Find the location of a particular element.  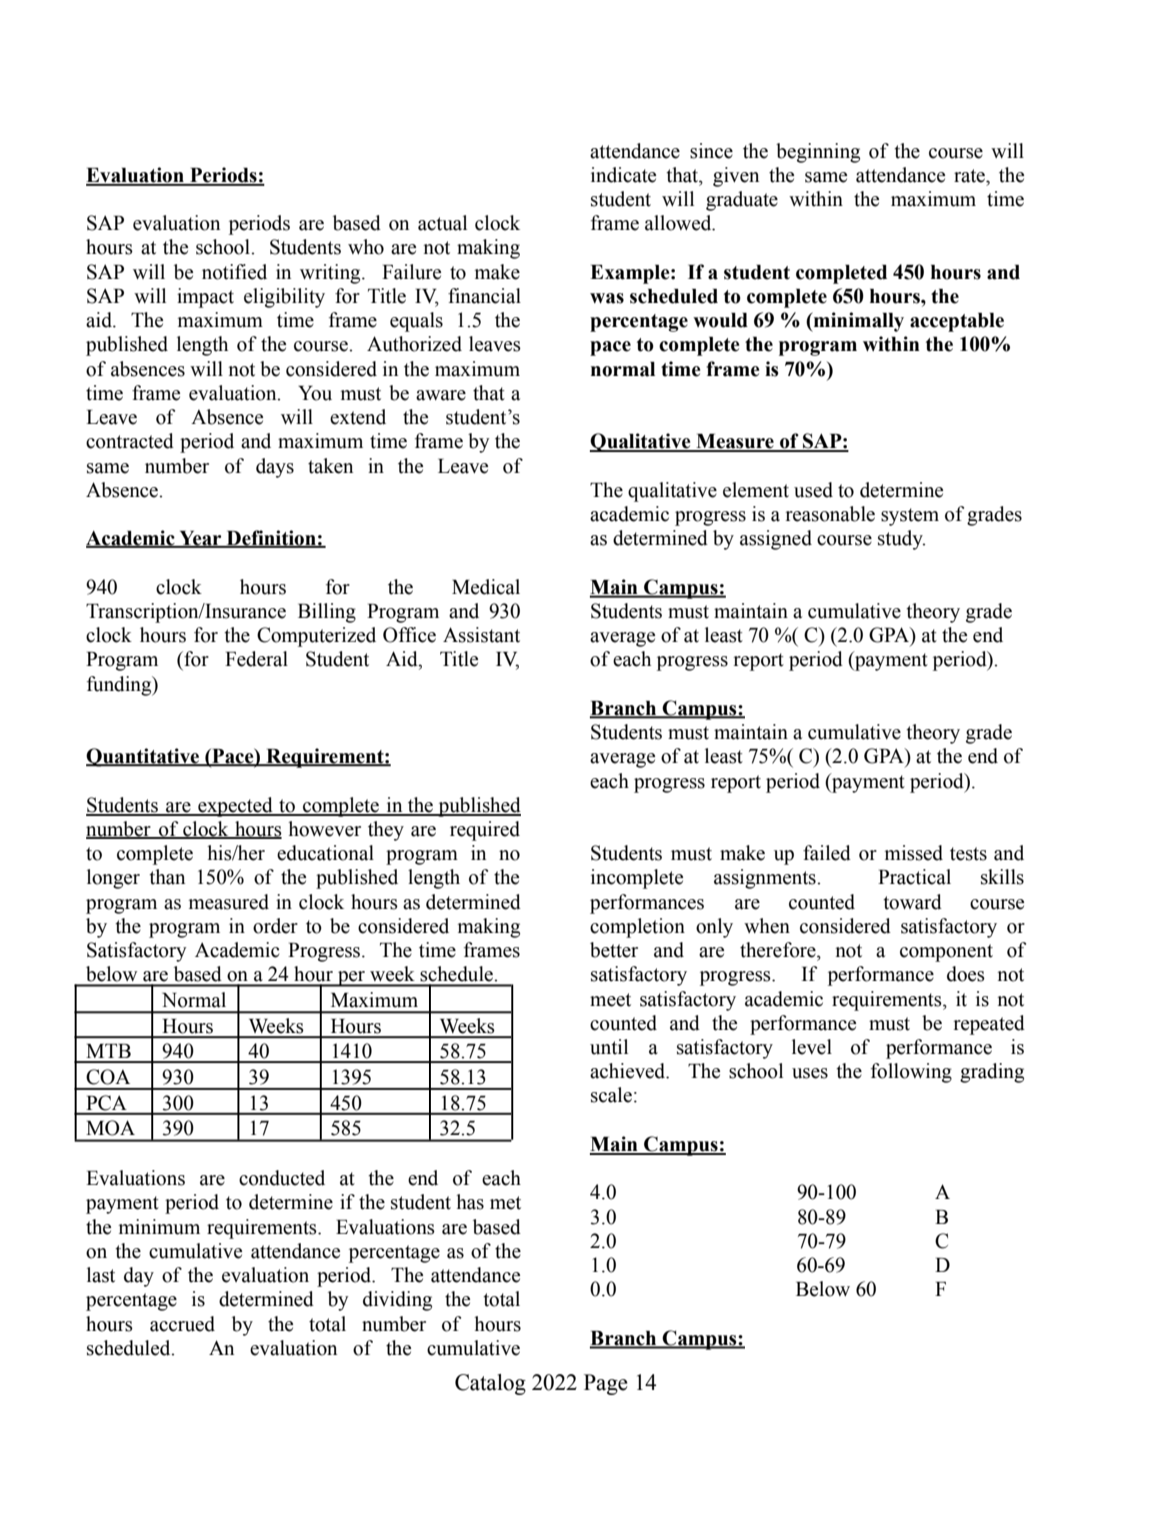

used is located at coordinates (813, 490).
